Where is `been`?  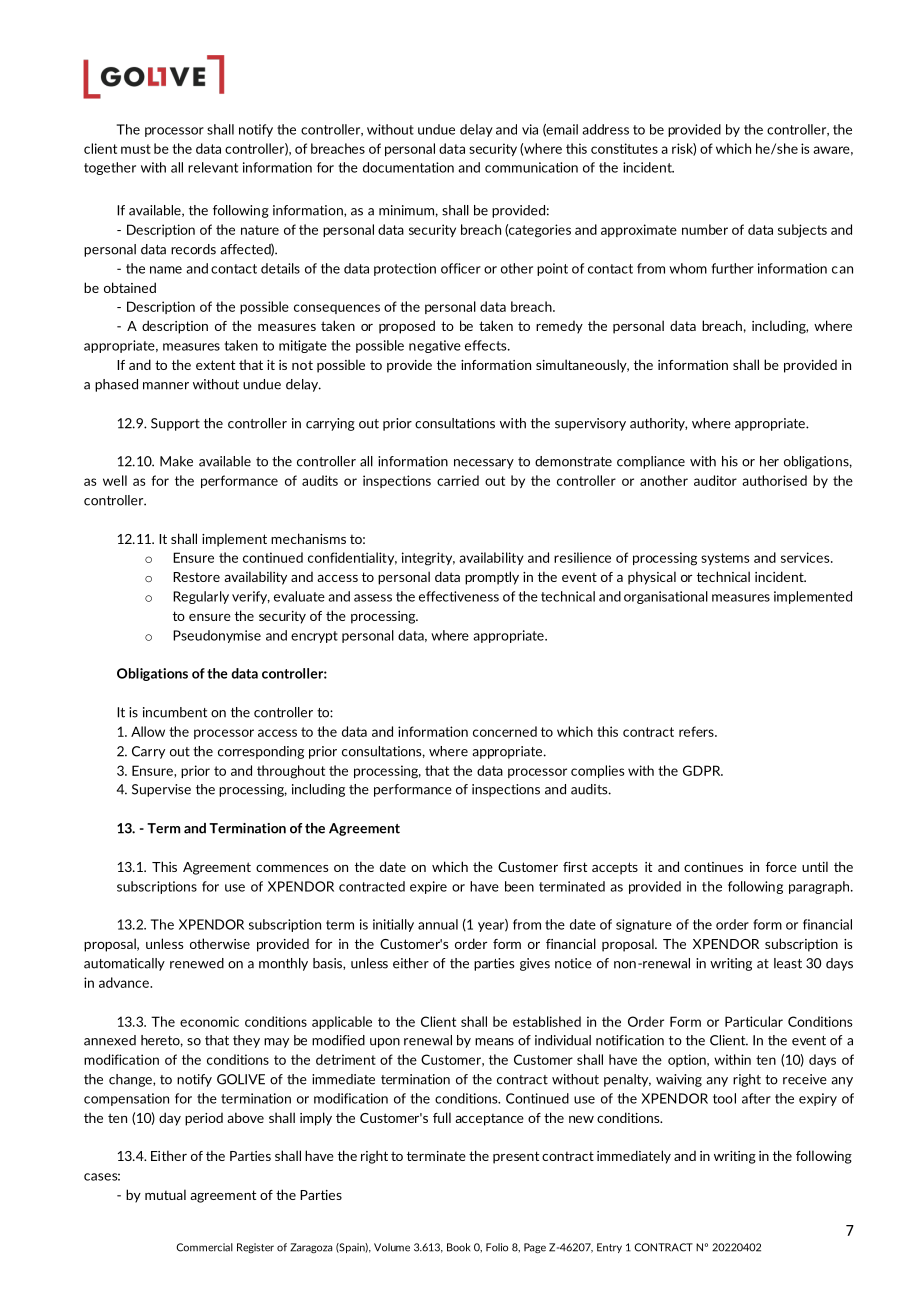 been is located at coordinates (519, 886).
